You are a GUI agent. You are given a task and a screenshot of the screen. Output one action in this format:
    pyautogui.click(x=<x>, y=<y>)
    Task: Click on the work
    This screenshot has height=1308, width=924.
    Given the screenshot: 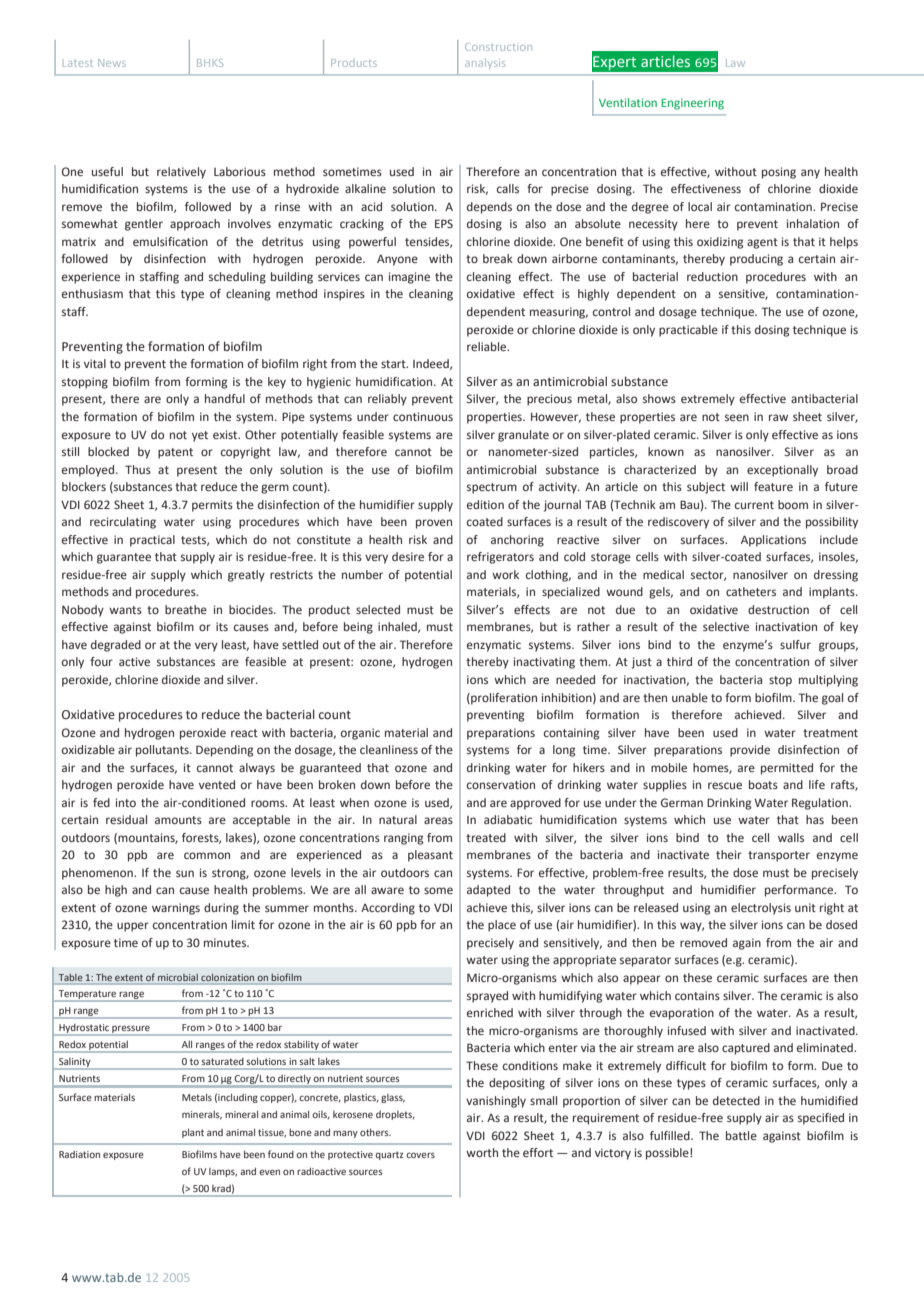 What is the action you would take?
    pyautogui.click(x=505, y=574)
